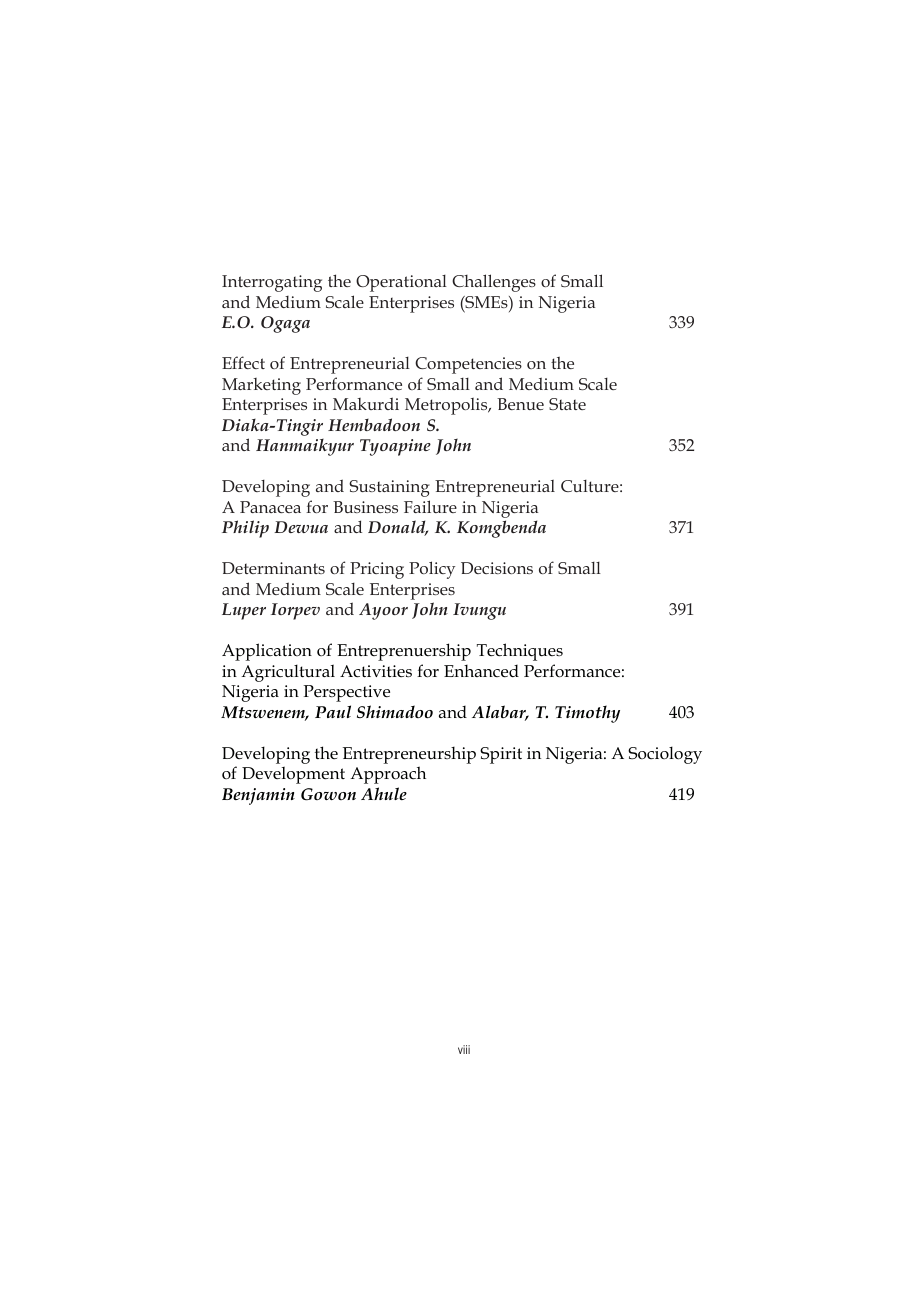 Image resolution: width=924 pixels, height=1308 pixels. What do you see at coordinates (520, 652) in the screenshot?
I see `Techniques` at bounding box center [520, 652].
